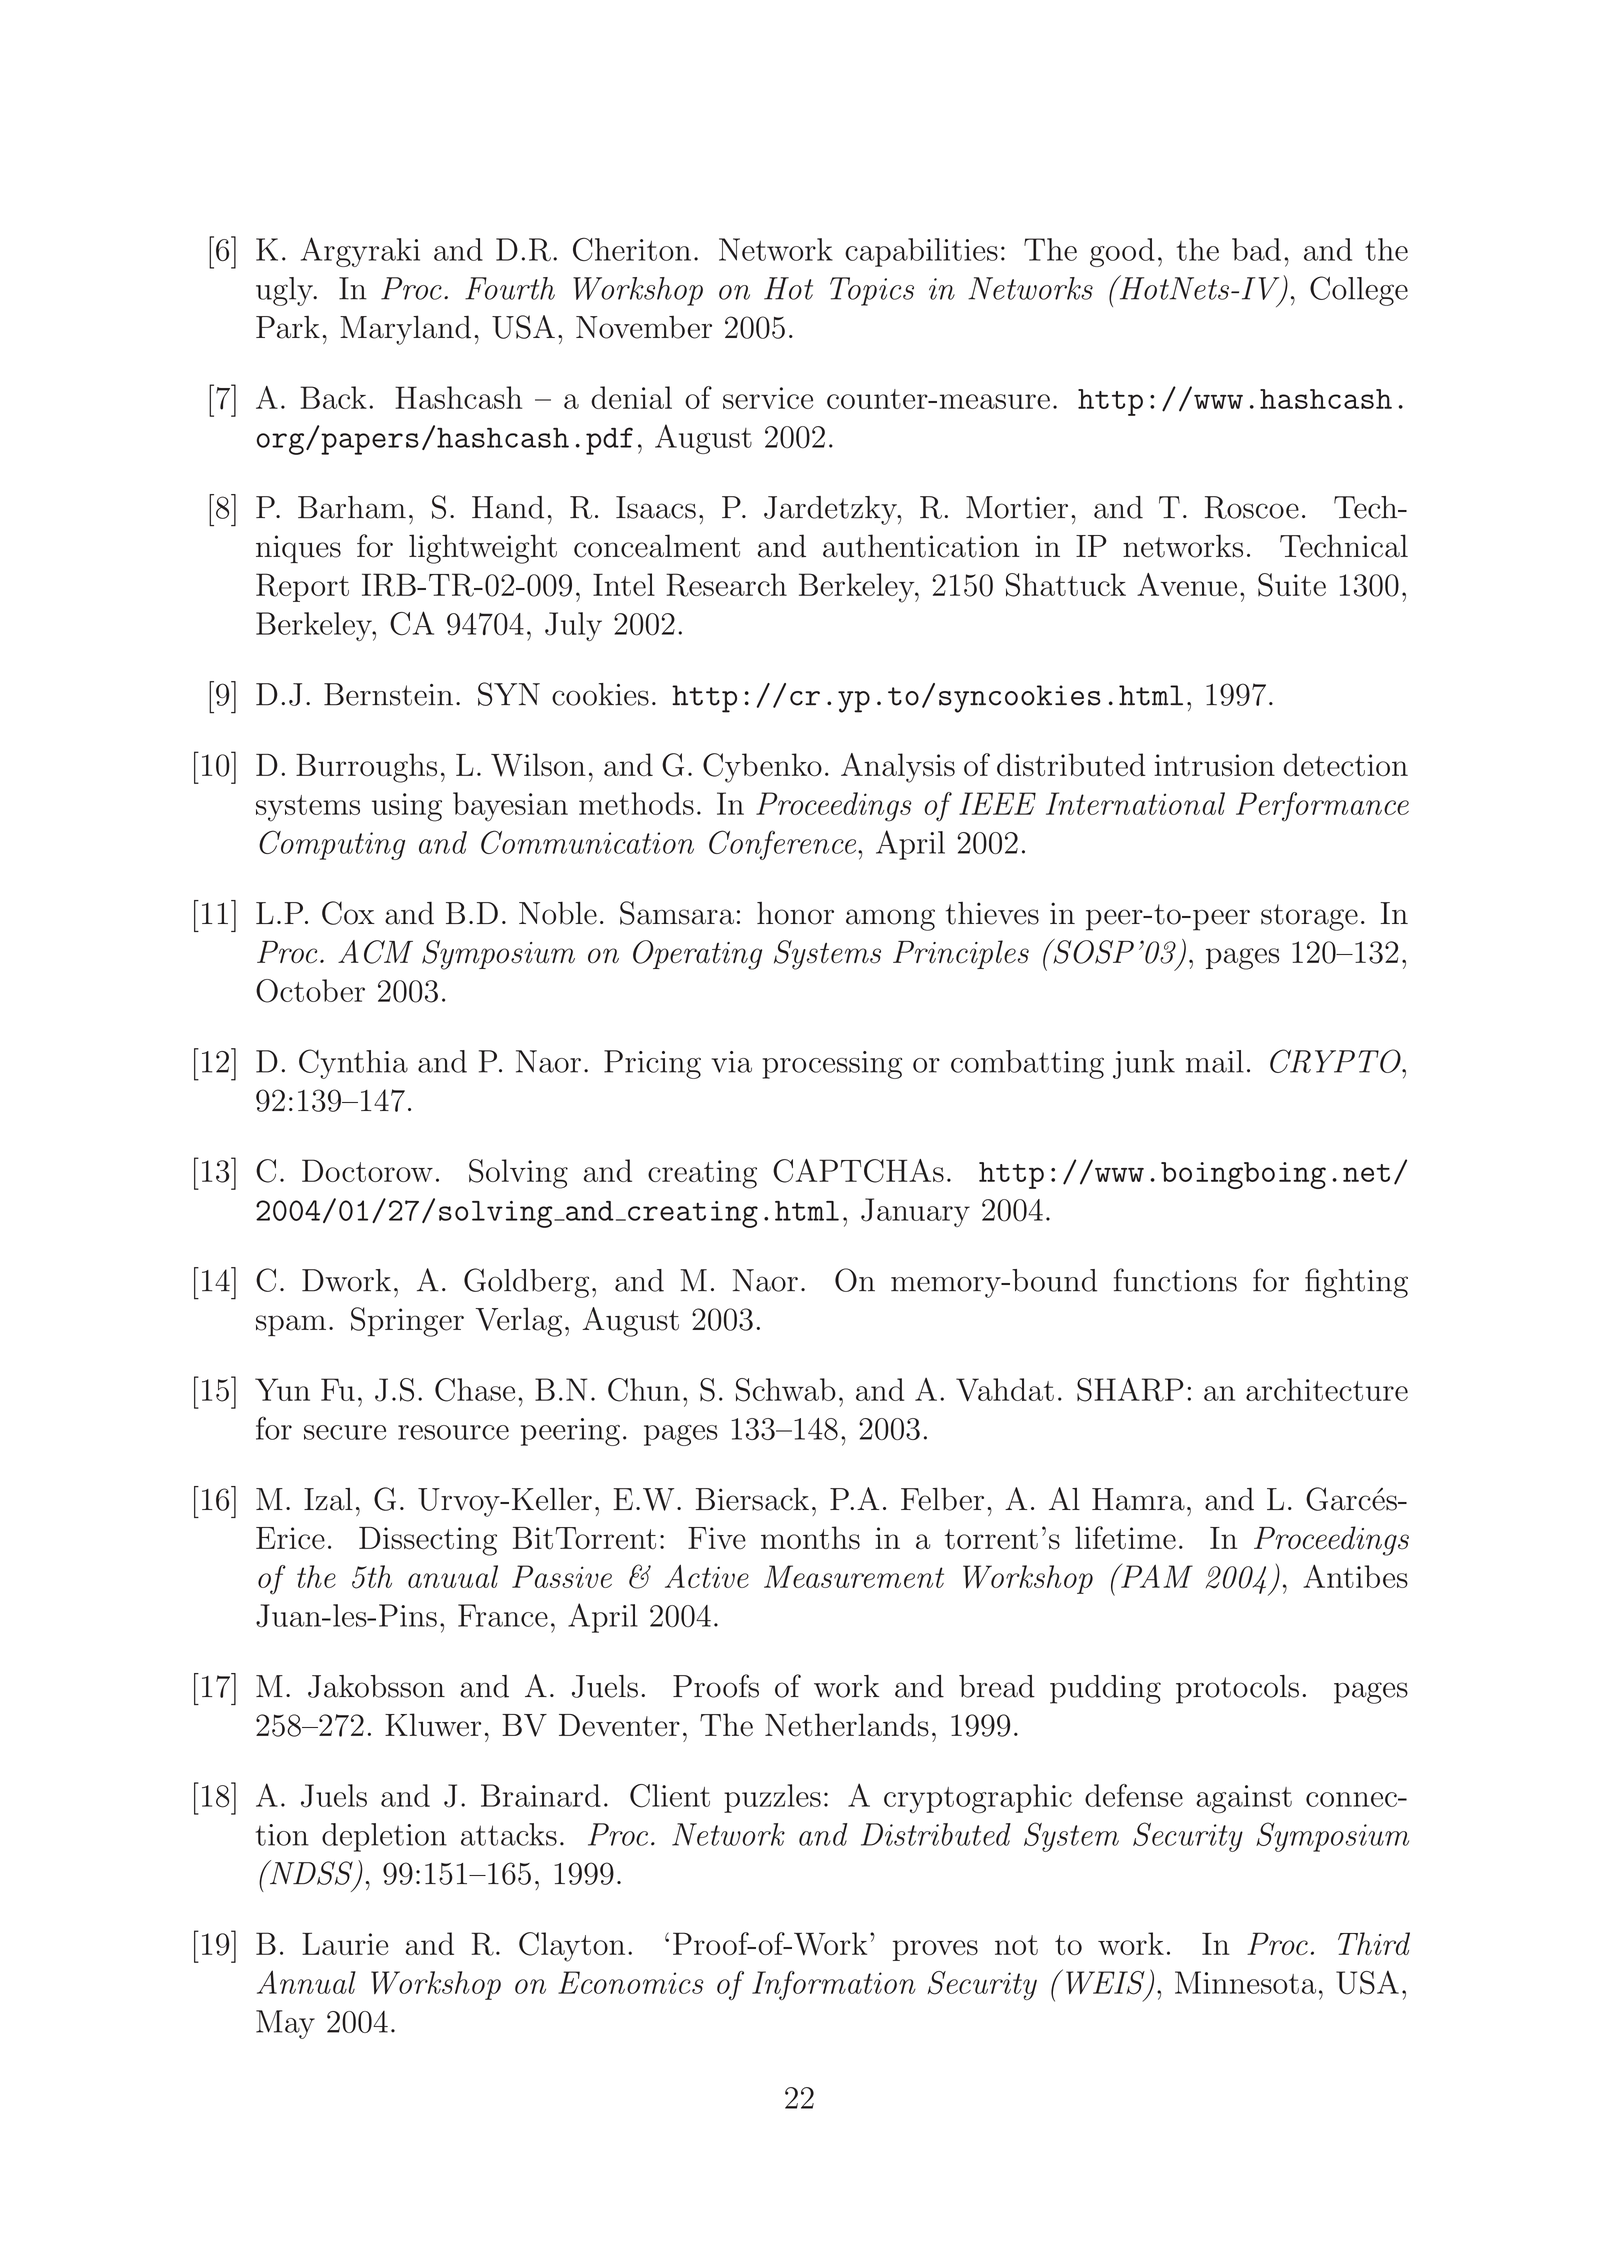 The image size is (1598, 2261). Describe the element at coordinates (405, 330) in the image. I see `Maryland` at that location.
